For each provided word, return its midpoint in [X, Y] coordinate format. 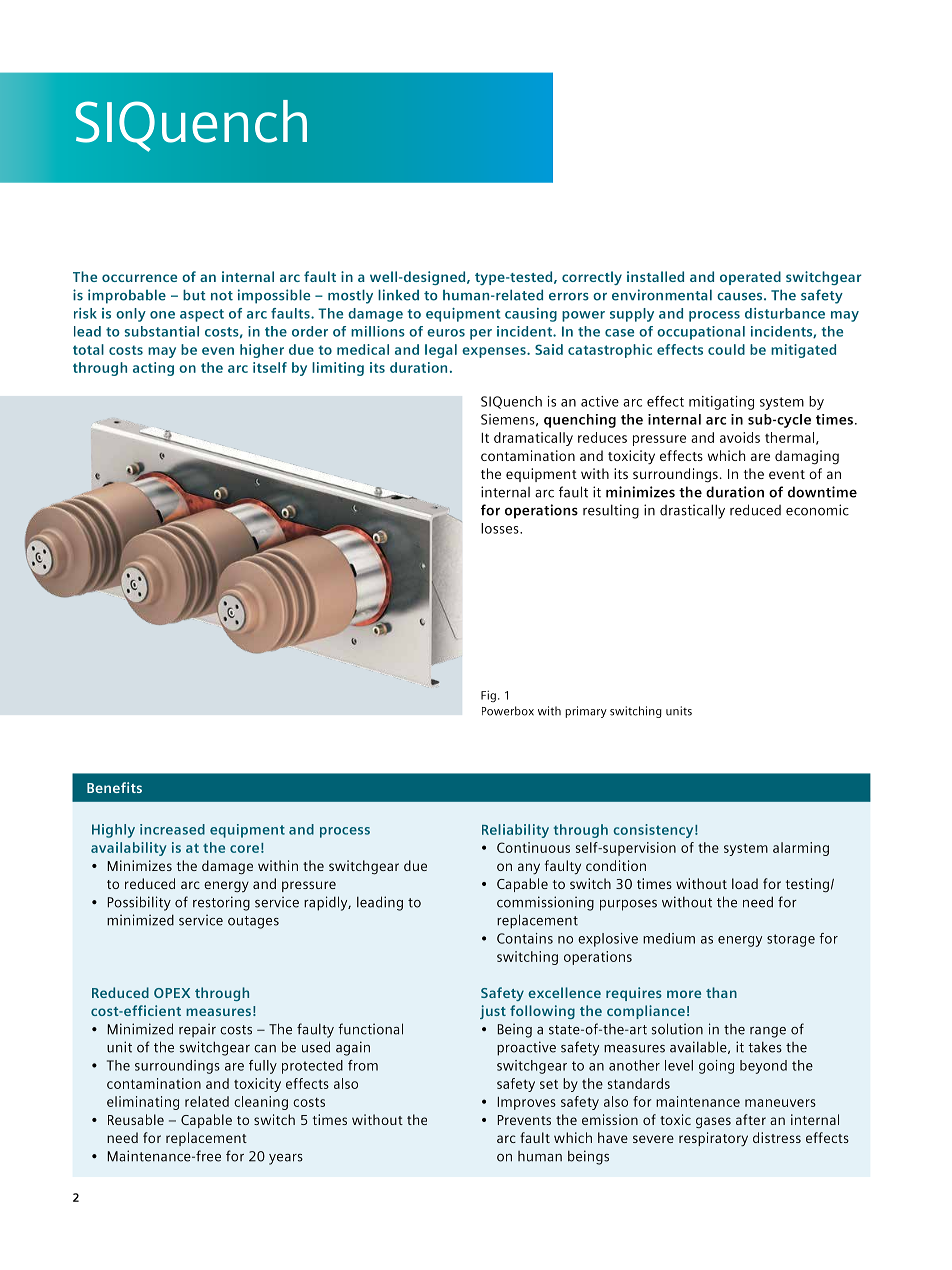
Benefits [114, 787]
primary [586, 712]
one [162, 315]
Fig [488, 696]
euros [446, 333]
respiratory [713, 1139]
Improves [526, 1103]
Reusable [136, 1119]
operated [750, 278]
